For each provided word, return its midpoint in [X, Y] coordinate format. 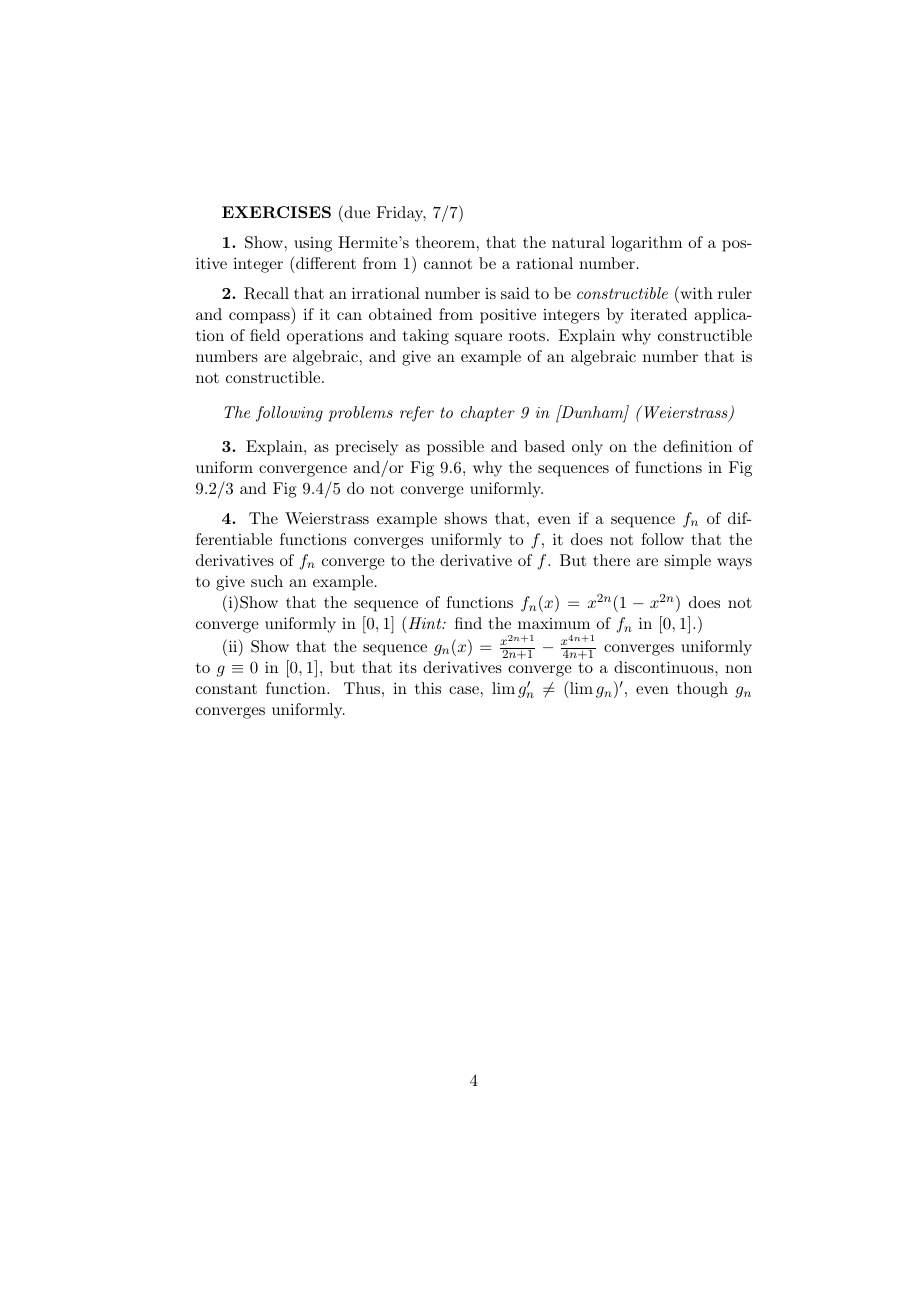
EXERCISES [276, 212]
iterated [659, 314]
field [265, 335]
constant [226, 689]
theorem [445, 242]
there [611, 560]
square [478, 339]
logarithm [646, 244]
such [267, 581]
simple [688, 562]
